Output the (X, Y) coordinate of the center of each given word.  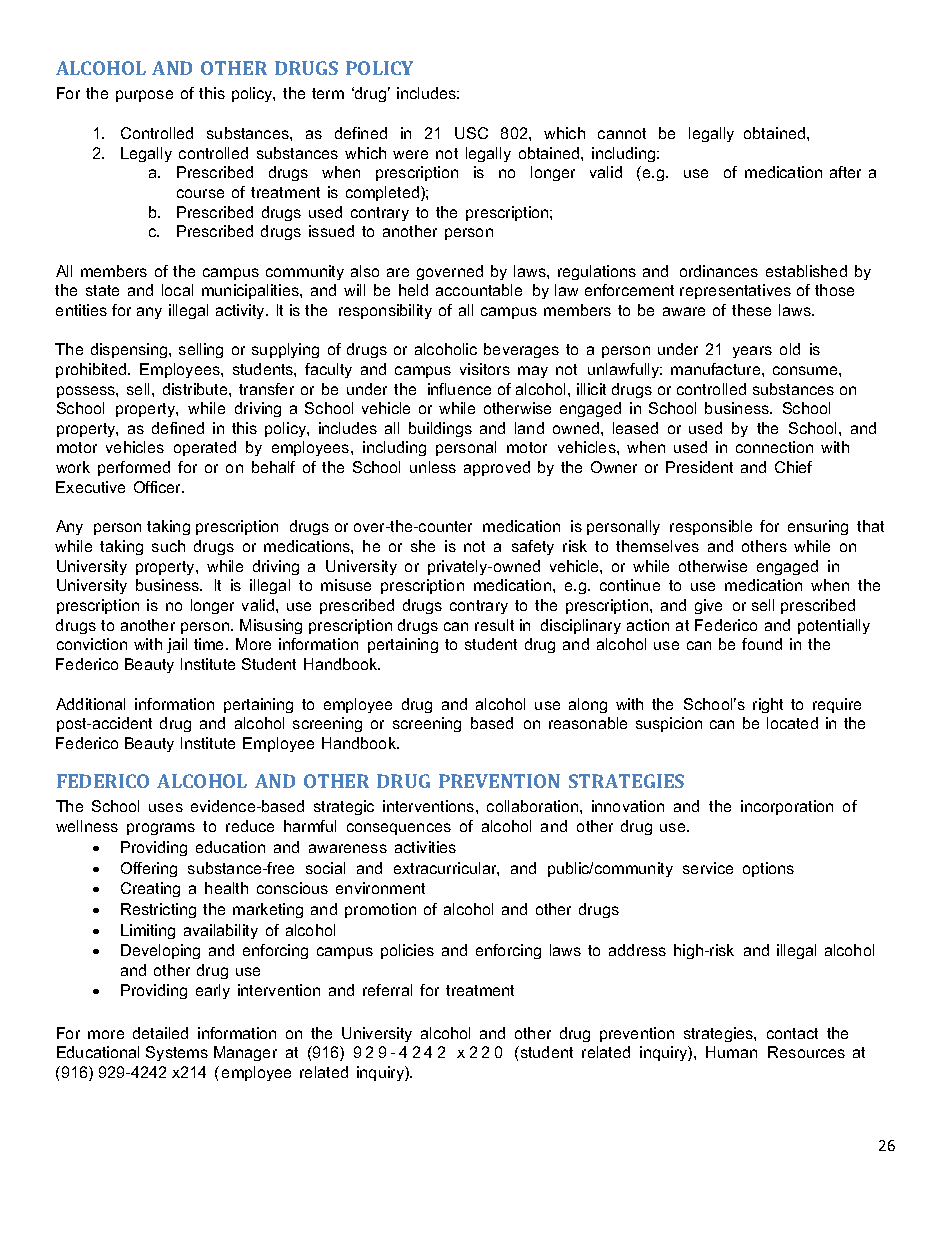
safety (533, 547)
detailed (160, 1033)
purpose (144, 96)
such (168, 546)
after (845, 172)
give (708, 606)
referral (387, 990)
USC (471, 133)
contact (792, 1033)
